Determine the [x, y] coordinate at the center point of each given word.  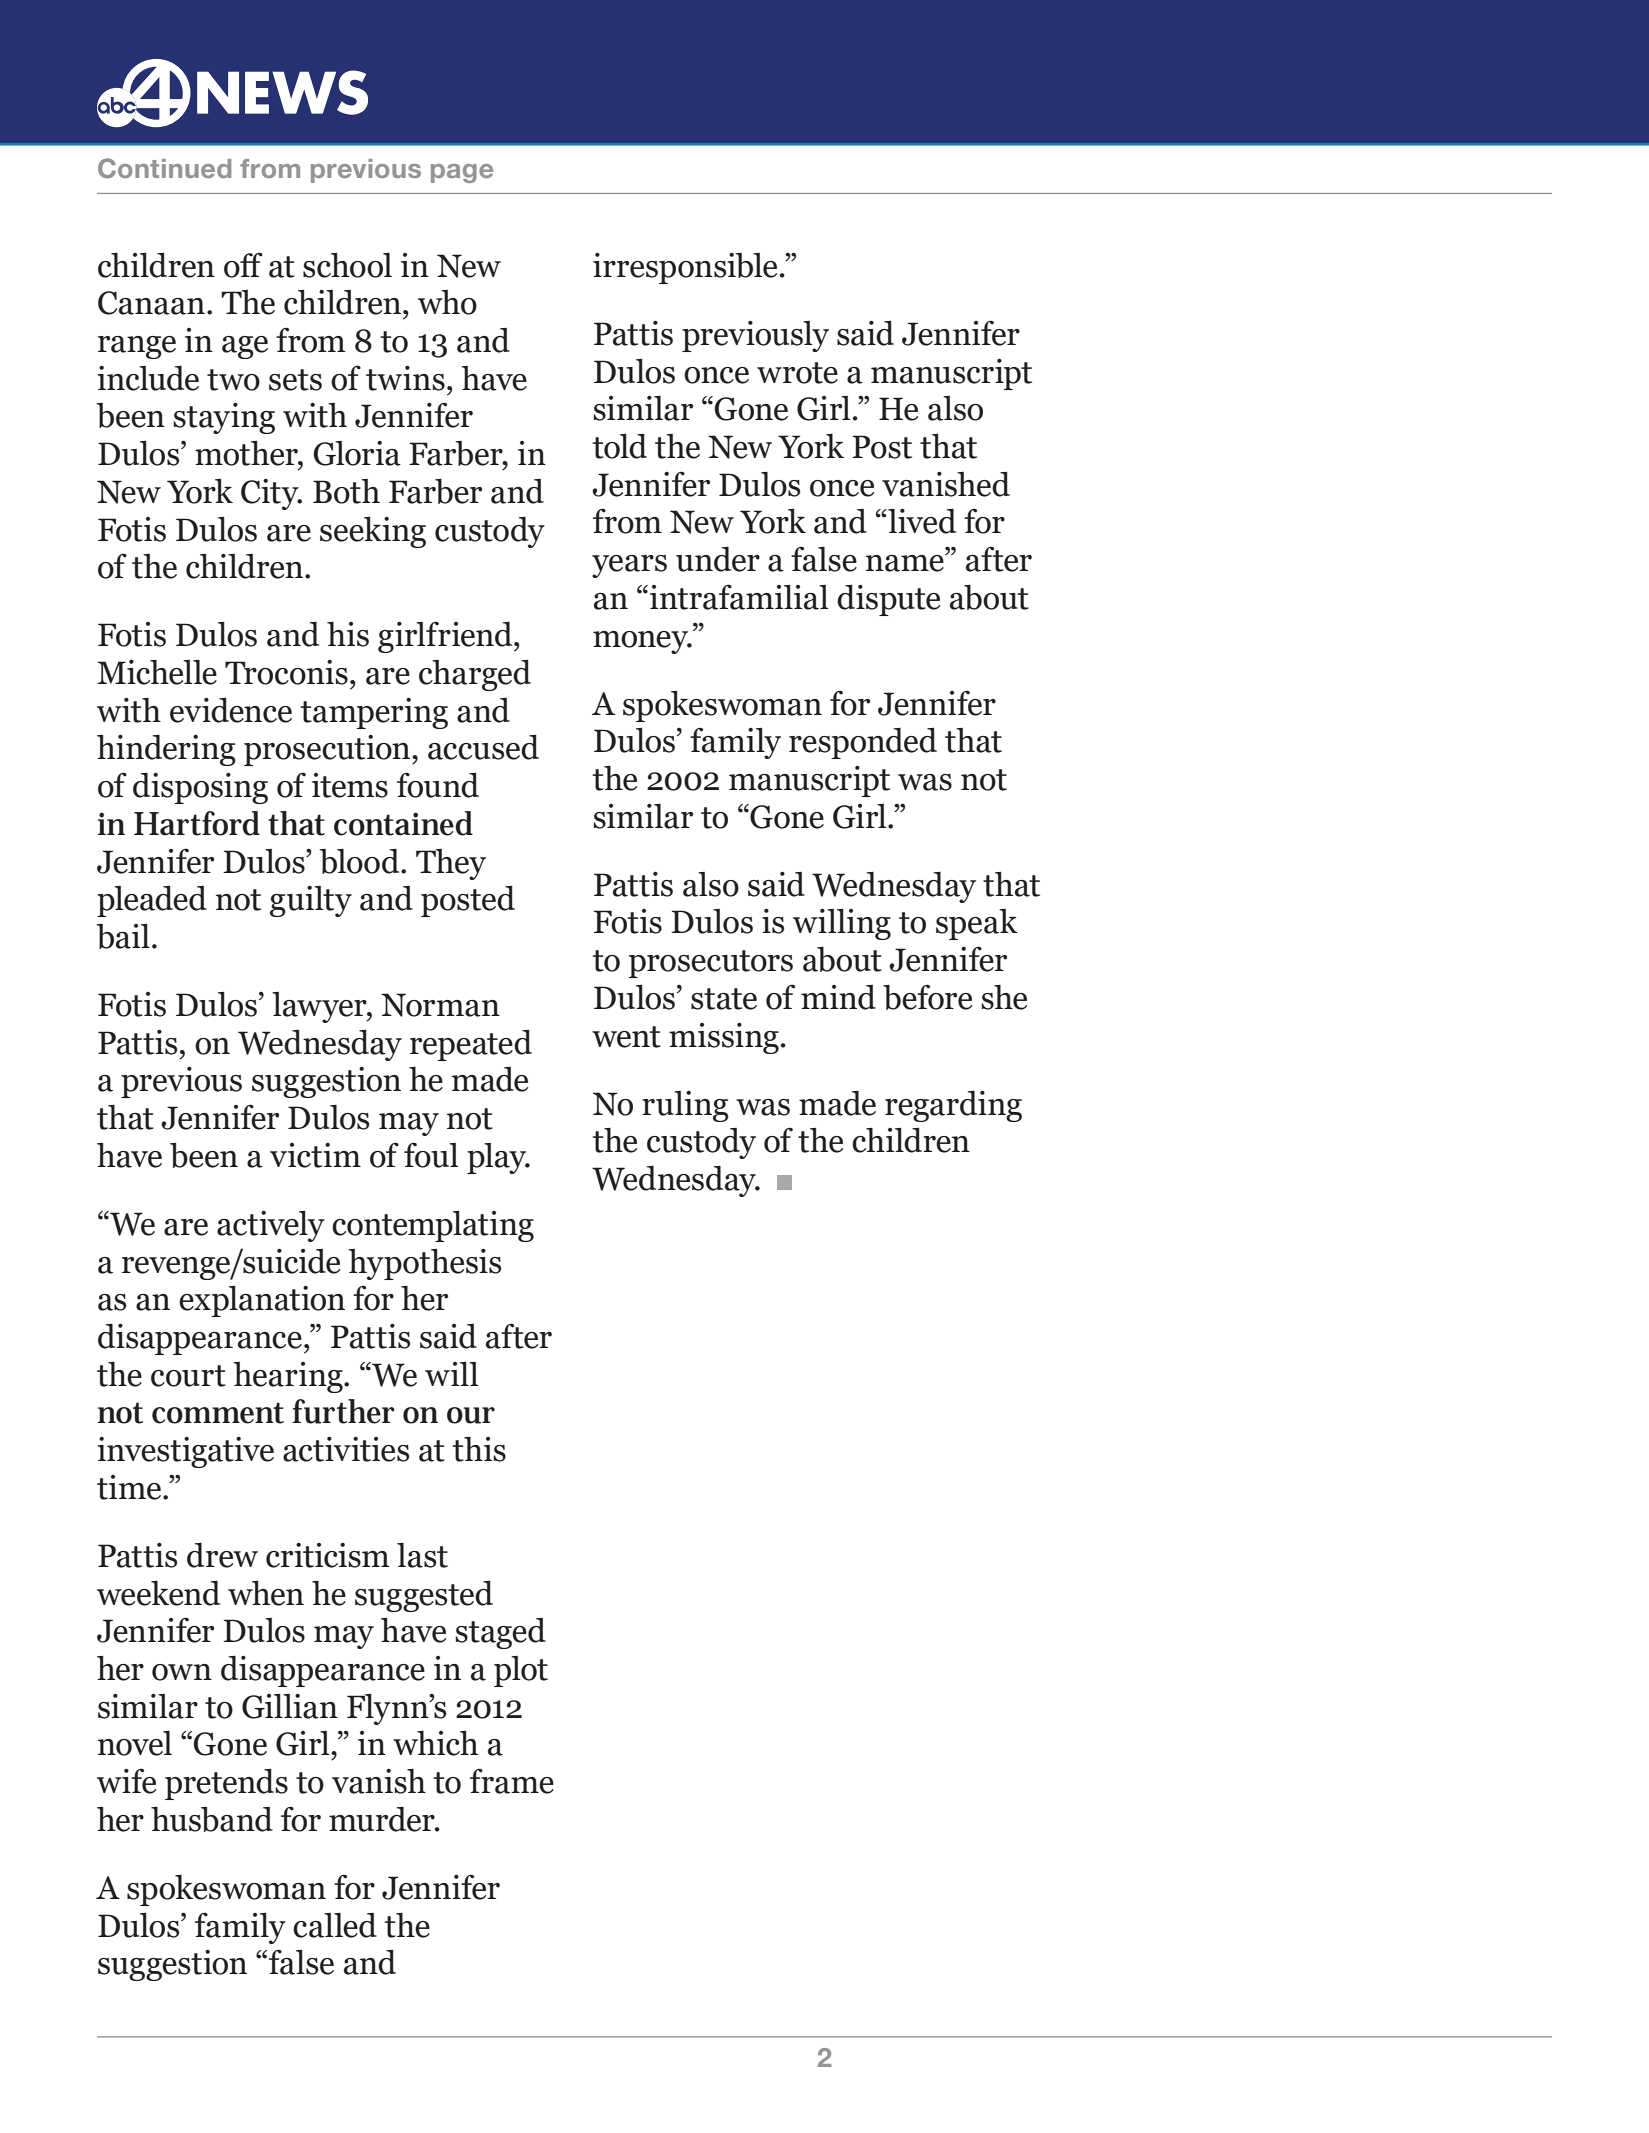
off [243, 265]
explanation [262, 1301]
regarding [953, 1106]
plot [521, 1671]
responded [863, 743]
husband [212, 1819]
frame [512, 1781]
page [462, 173]
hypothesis [424, 1264]
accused [483, 747]
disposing [200, 788]
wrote [797, 373]
